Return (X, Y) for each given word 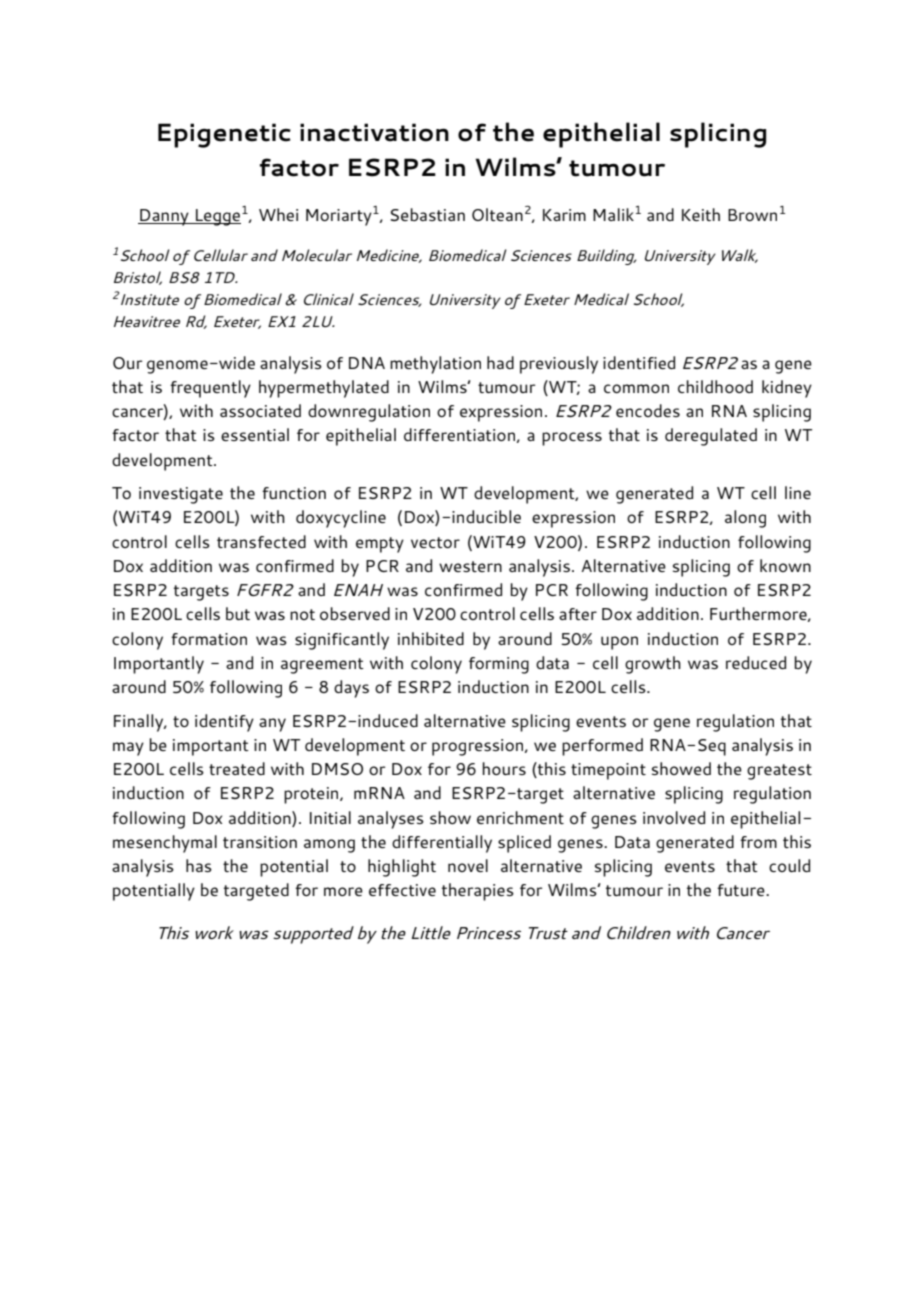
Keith (701, 214)
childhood (715, 386)
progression (479, 747)
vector (435, 542)
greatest (779, 772)
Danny (164, 217)
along (745, 519)
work (214, 932)
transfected (261, 541)
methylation (435, 365)
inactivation (374, 132)
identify (224, 723)
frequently (210, 389)
